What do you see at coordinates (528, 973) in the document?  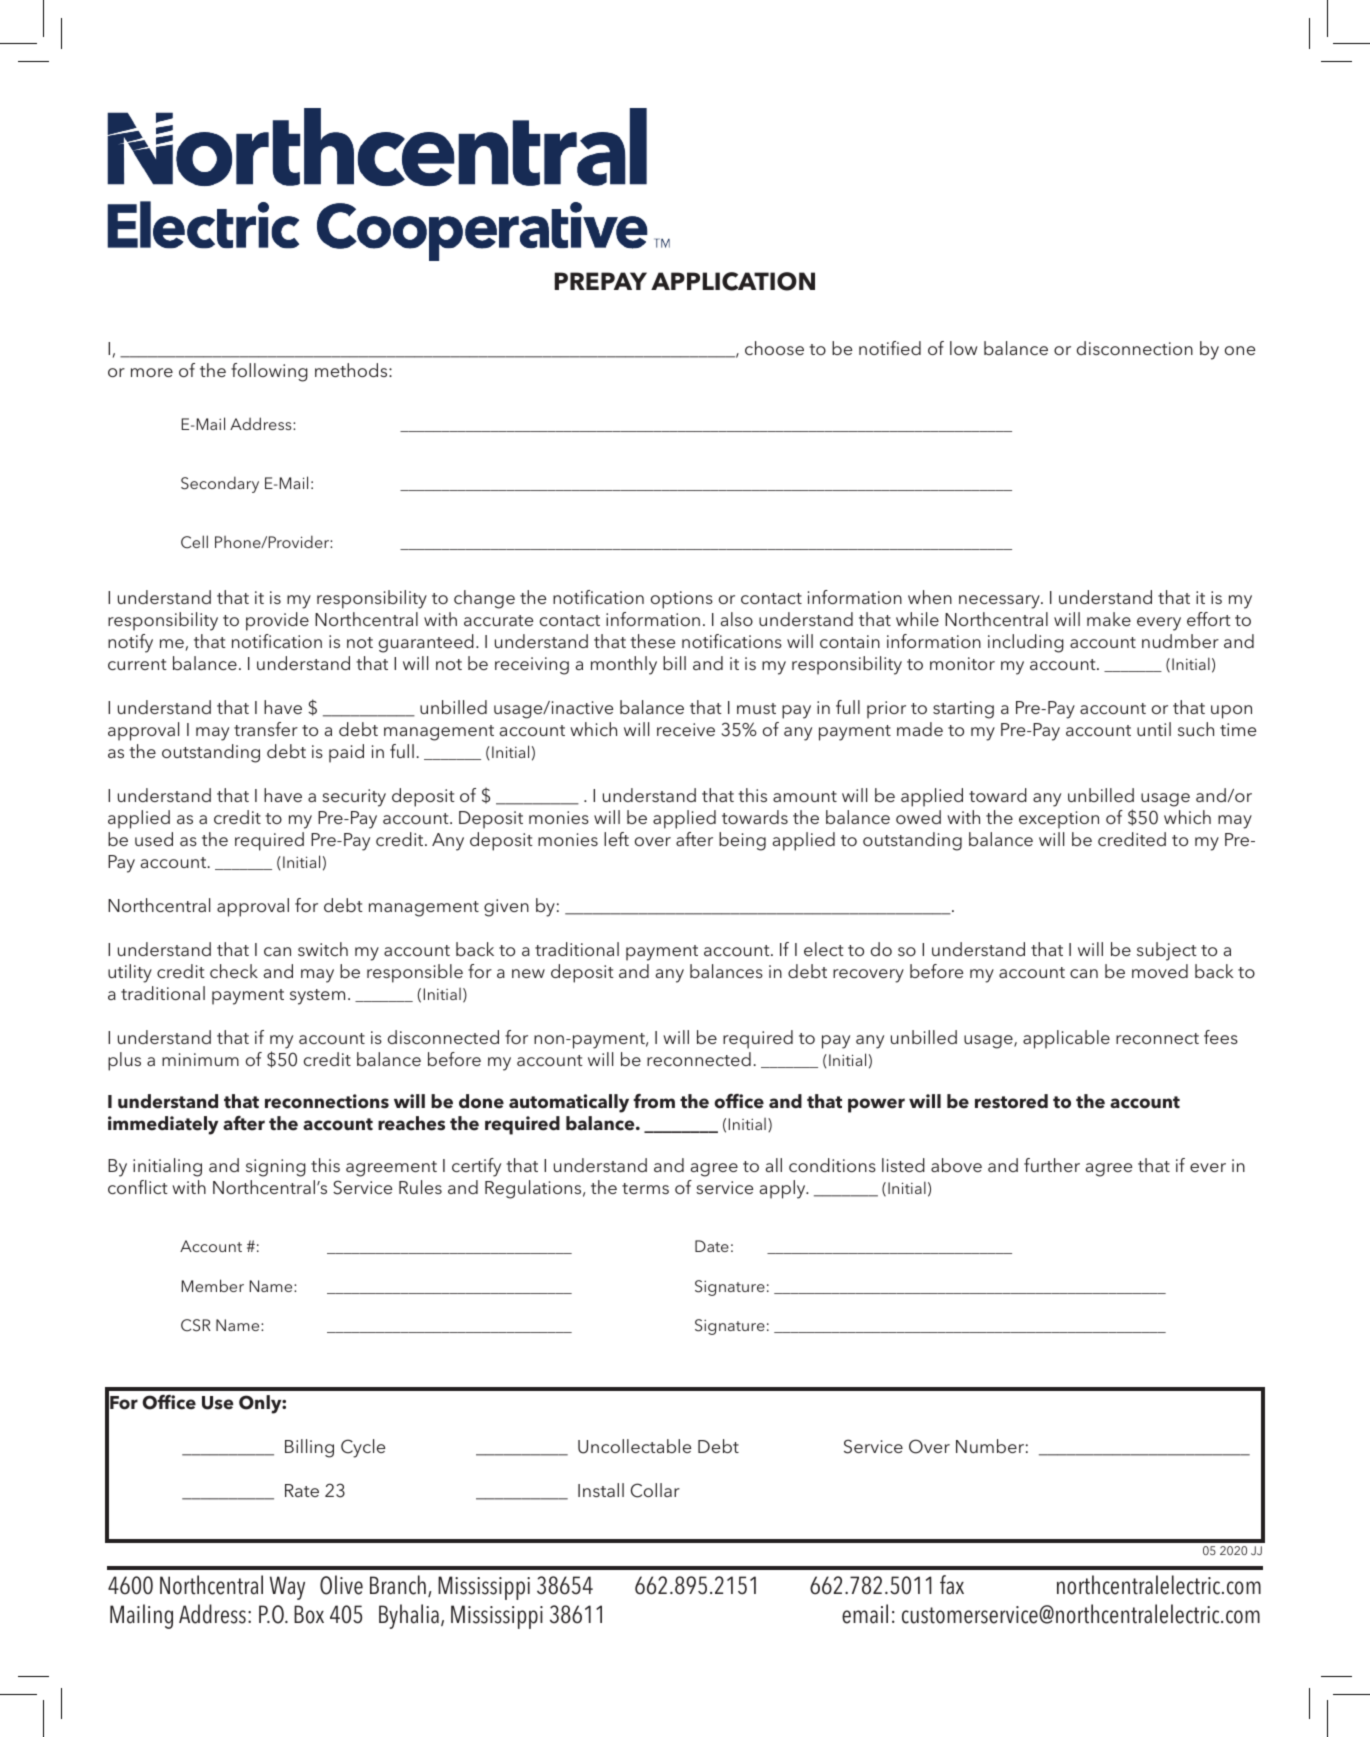 I see `new` at bounding box center [528, 973].
